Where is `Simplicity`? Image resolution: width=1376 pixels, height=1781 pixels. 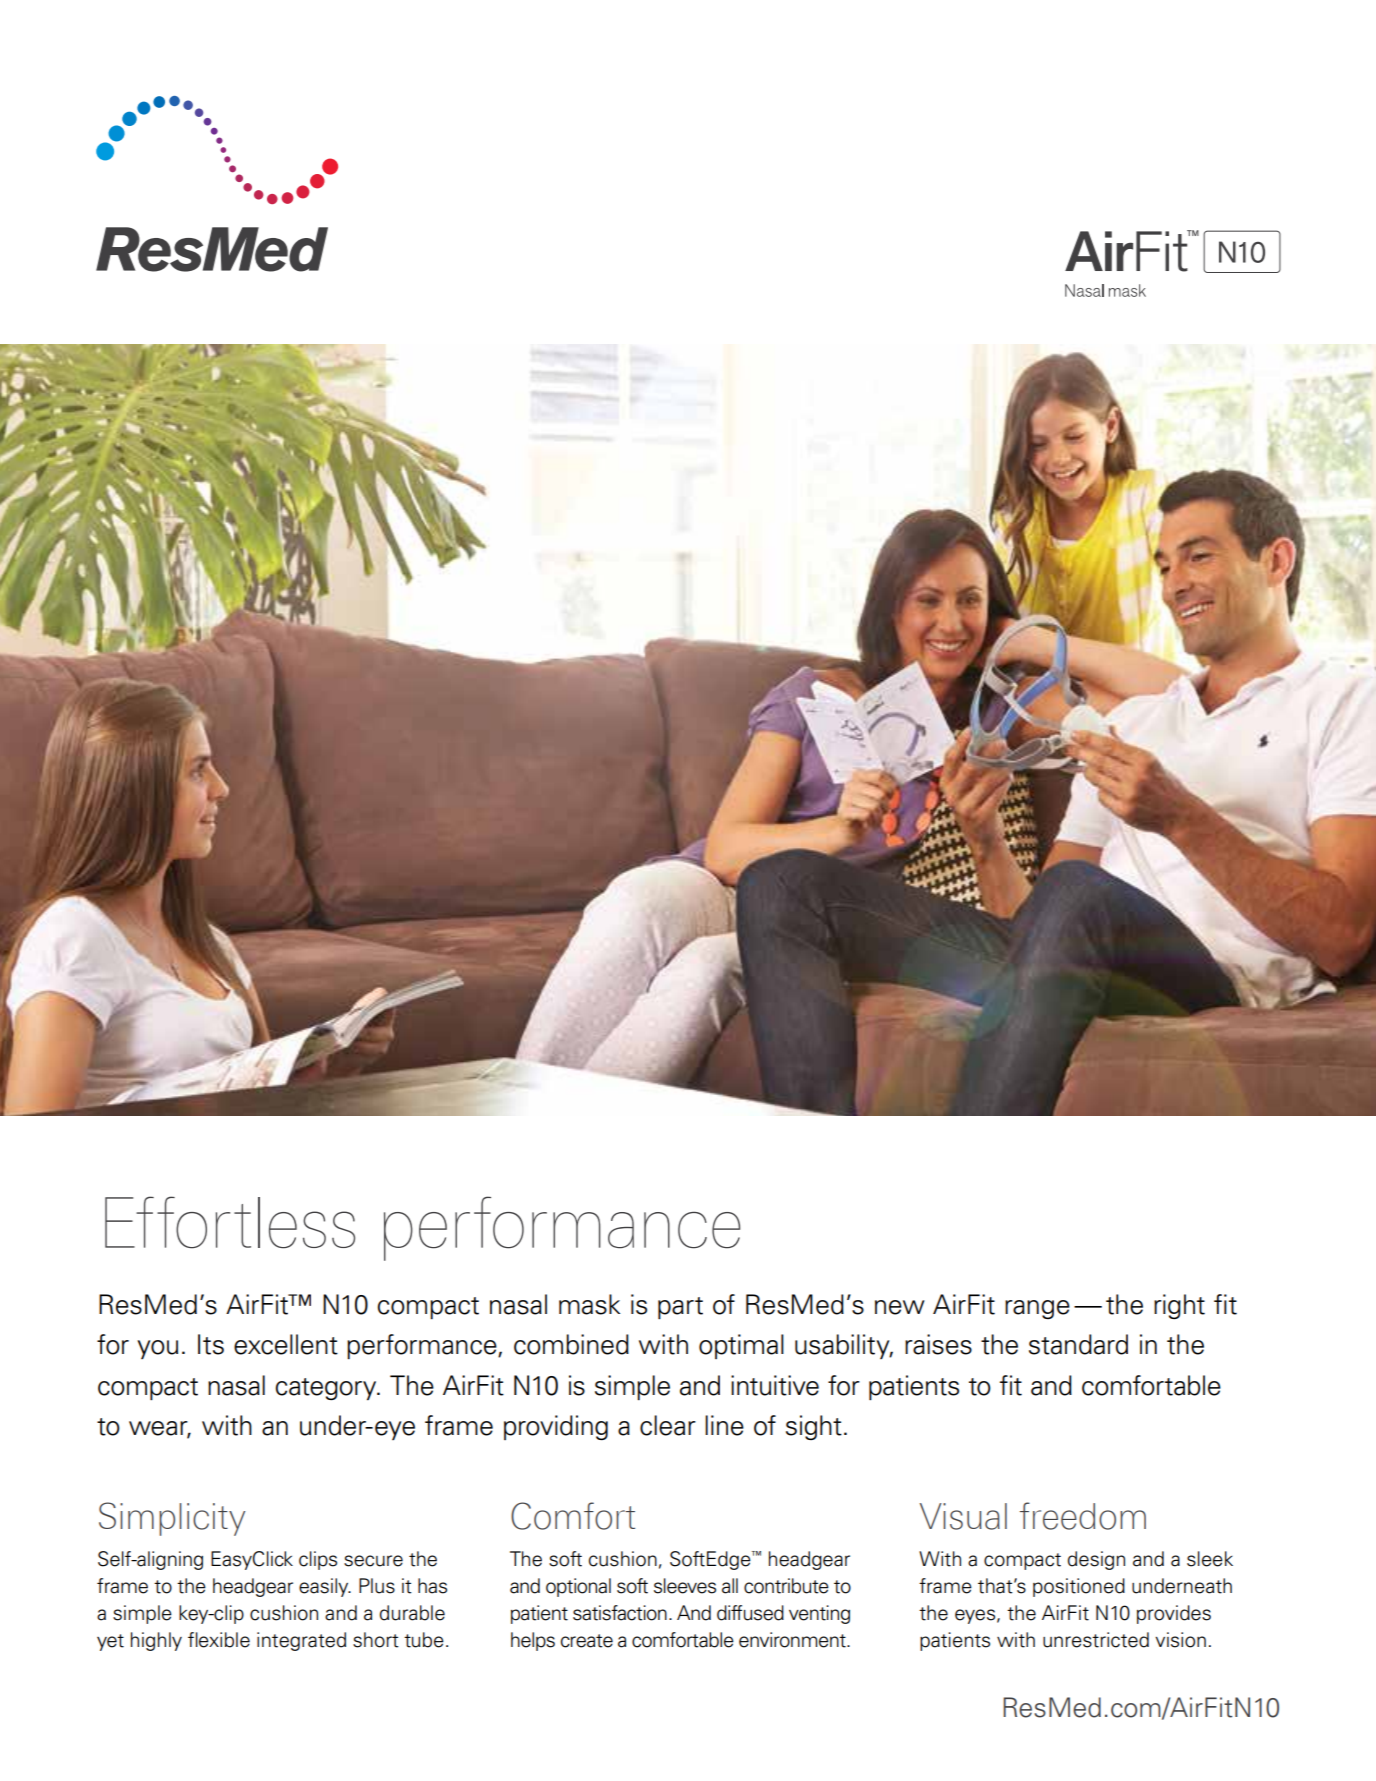
Simplicity is located at coordinates (172, 1519).
